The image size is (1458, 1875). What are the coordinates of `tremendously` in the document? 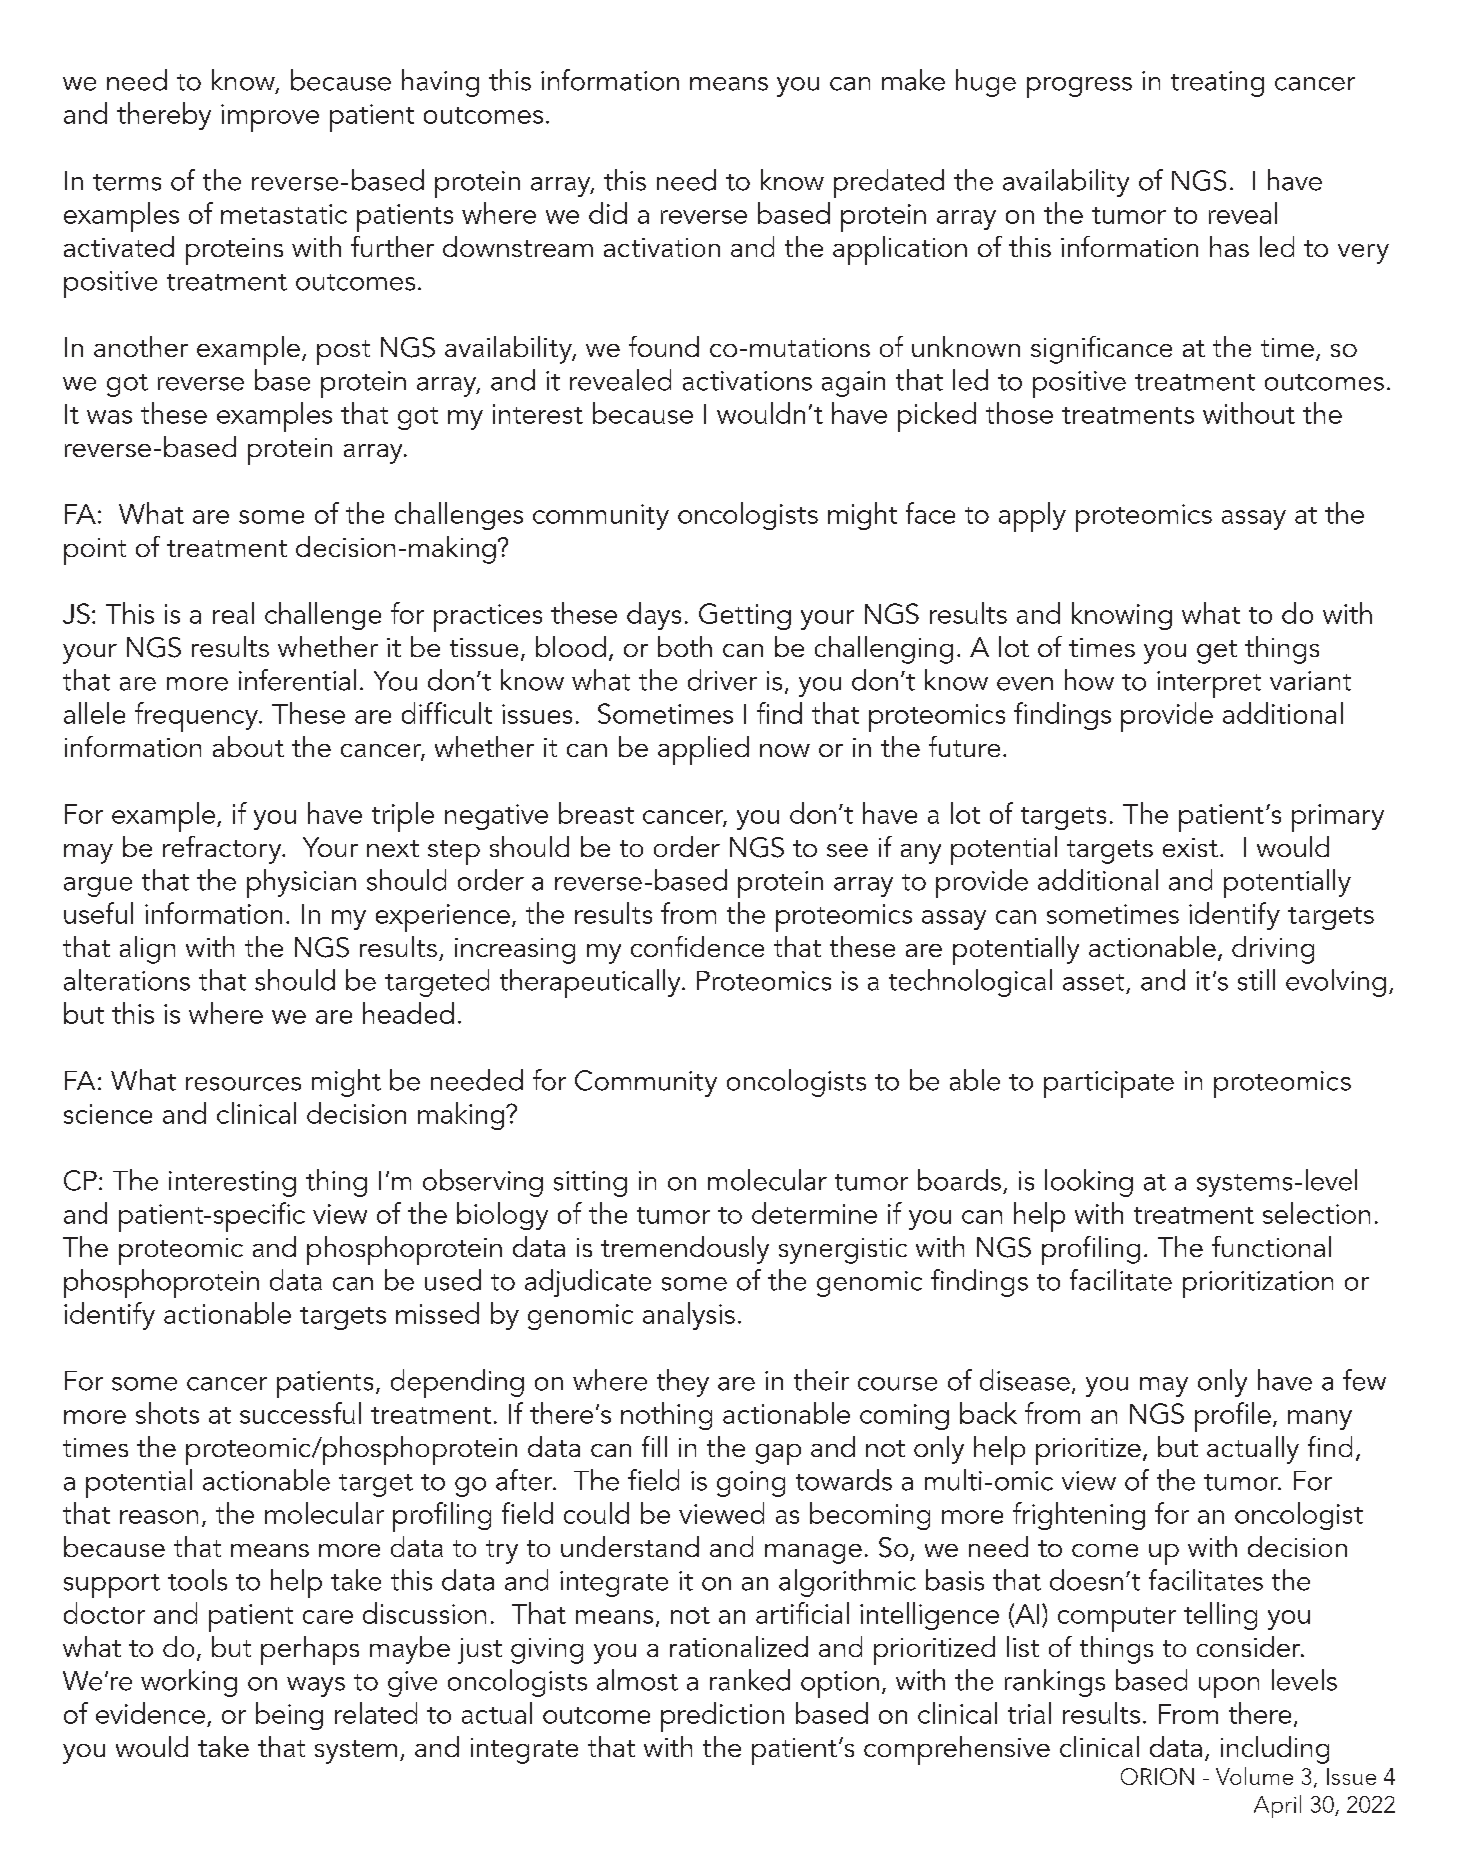 It's located at (685, 1250).
